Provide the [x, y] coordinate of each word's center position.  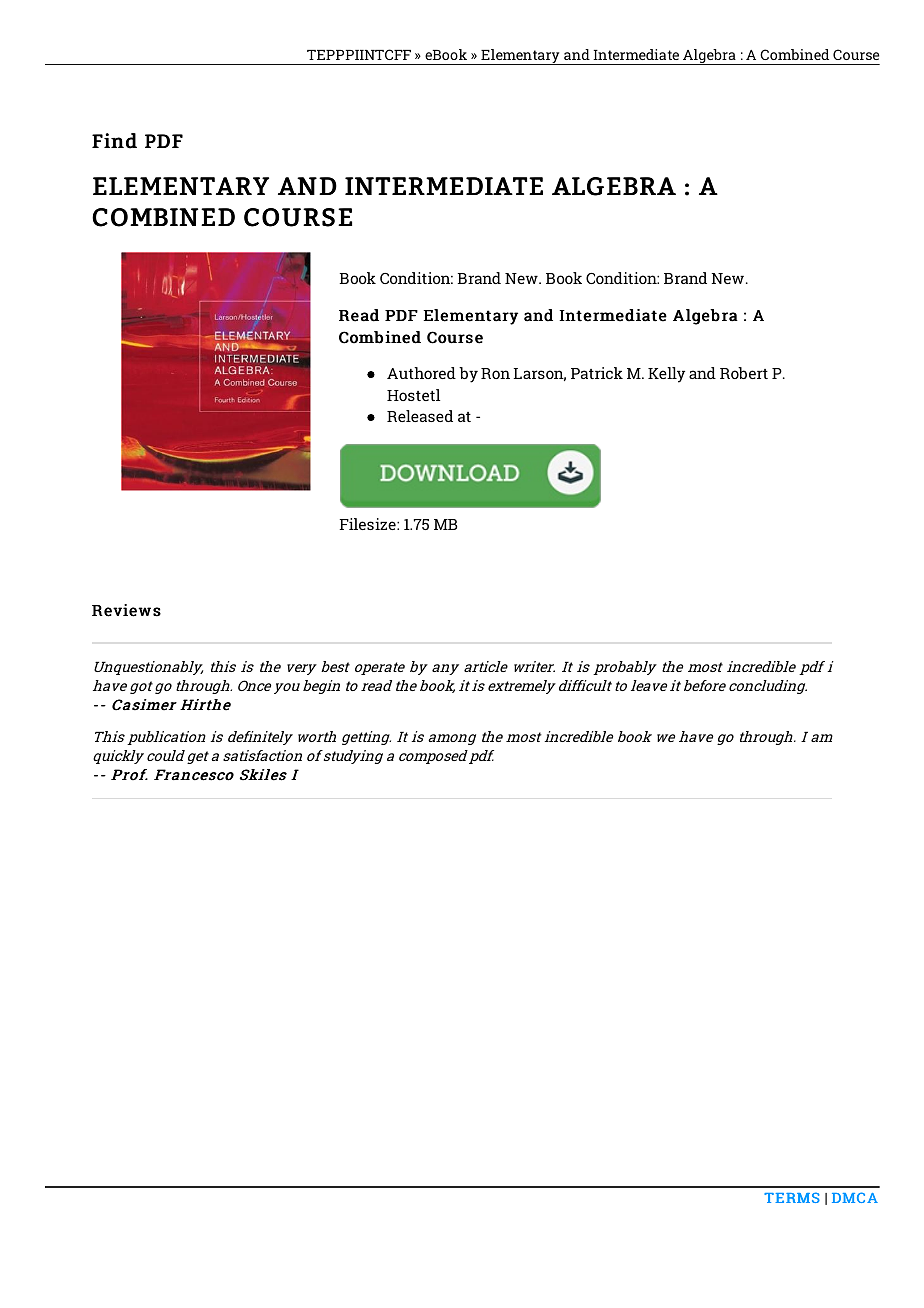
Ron [495, 373]
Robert [744, 373]
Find [114, 141]
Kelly [666, 375]
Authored [421, 373]
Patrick [597, 373]
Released [420, 416]
